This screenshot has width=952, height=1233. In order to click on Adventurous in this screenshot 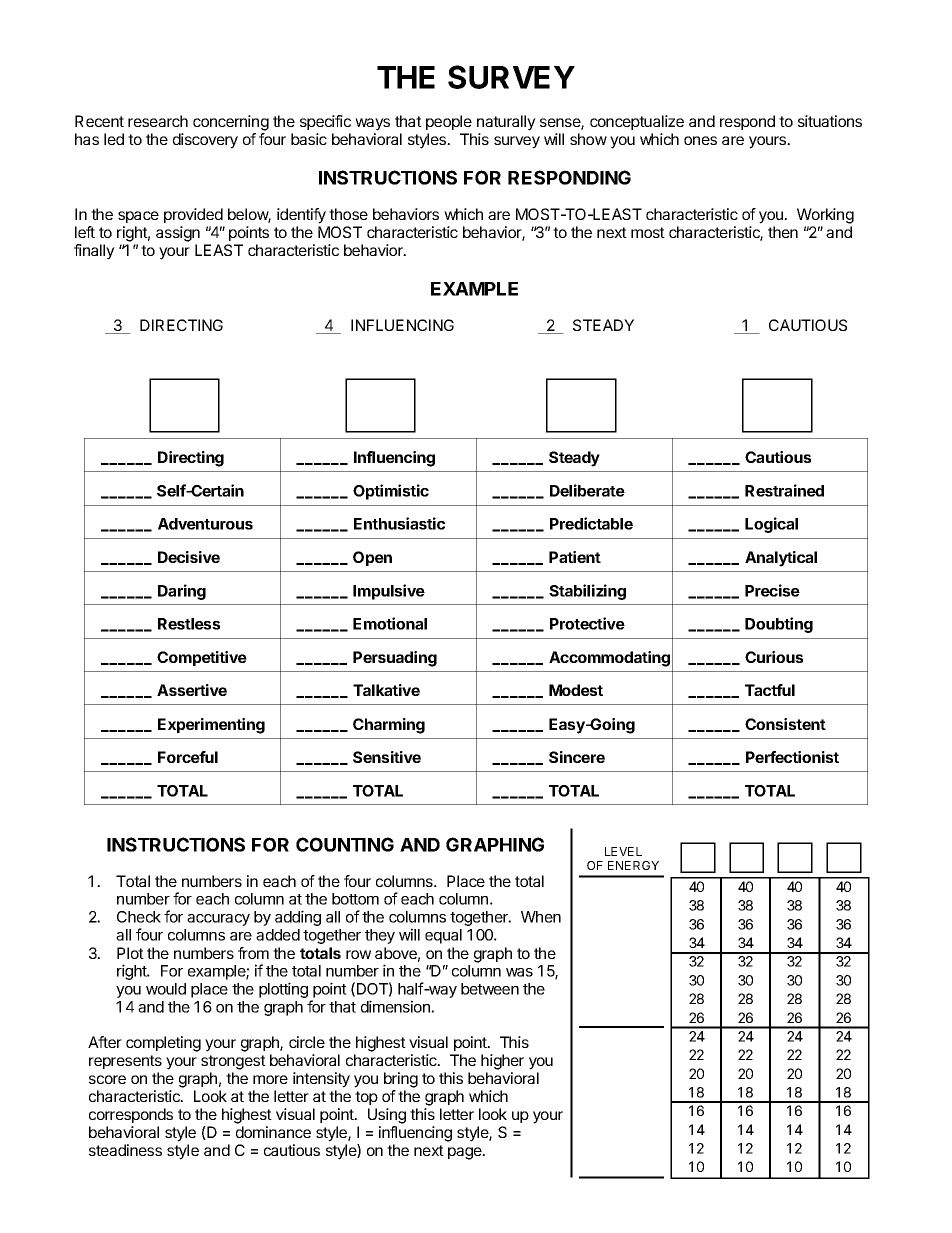, I will do `click(205, 524)`.
